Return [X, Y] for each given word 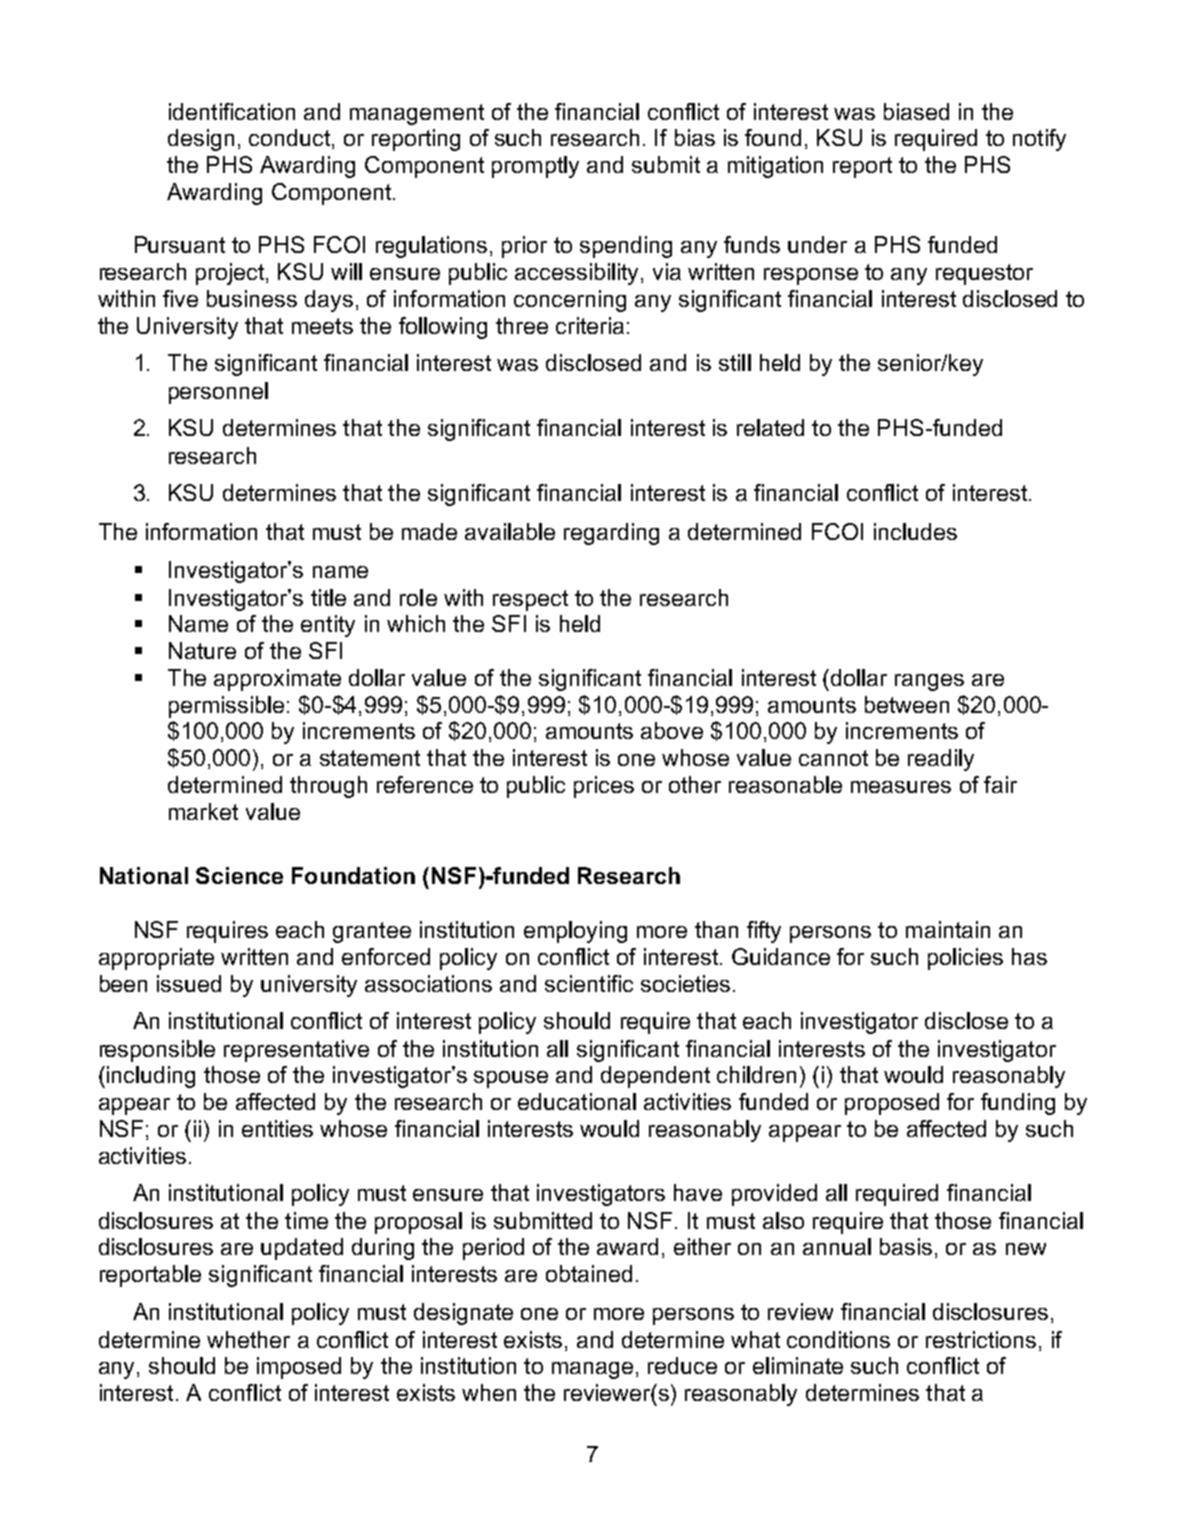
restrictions [981, 1339]
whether [248, 1339]
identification [232, 111]
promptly [535, 167]
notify [1039, 140]
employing [575, 932]
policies [965, 959]
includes [915, 531]
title [328, 597]
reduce [682, 1365]
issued [189, 983]
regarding [611, 534]
